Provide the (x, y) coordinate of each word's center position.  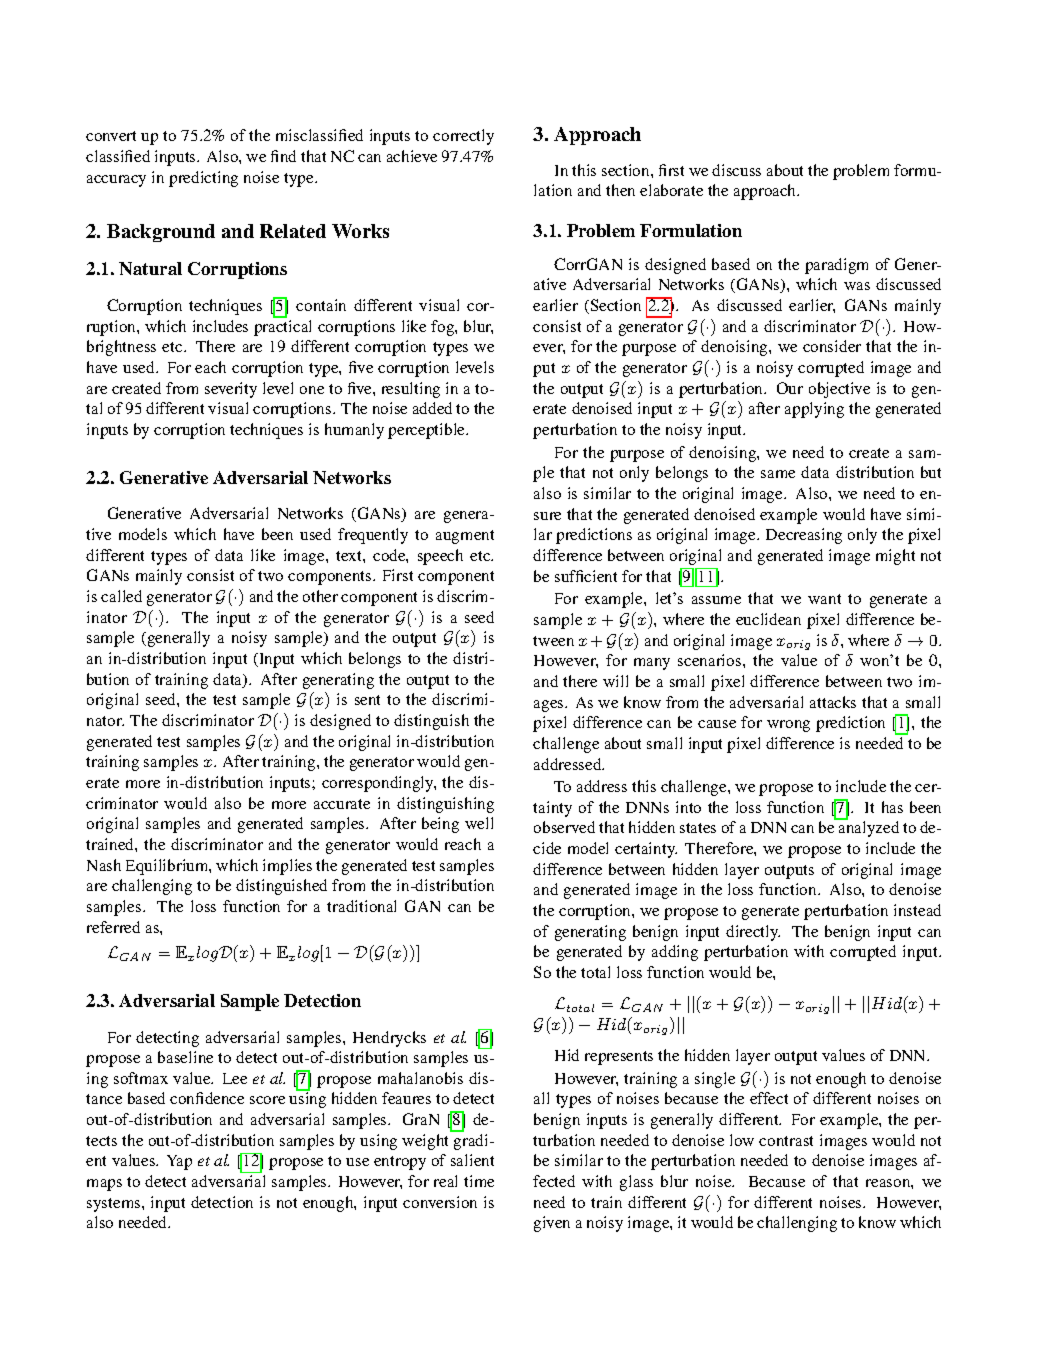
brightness (121, 348)
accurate (342, 804)
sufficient (586, 576)
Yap (179, 1162)
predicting (203, 179)
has (892, 807)
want (824, 599)
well (479, 823)
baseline (185, 1057)
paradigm (836, 266)
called (121, 596)
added (432, 408)
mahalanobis (420, 1078)
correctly (463, 137)
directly (753, 933)
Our (790, 388)
